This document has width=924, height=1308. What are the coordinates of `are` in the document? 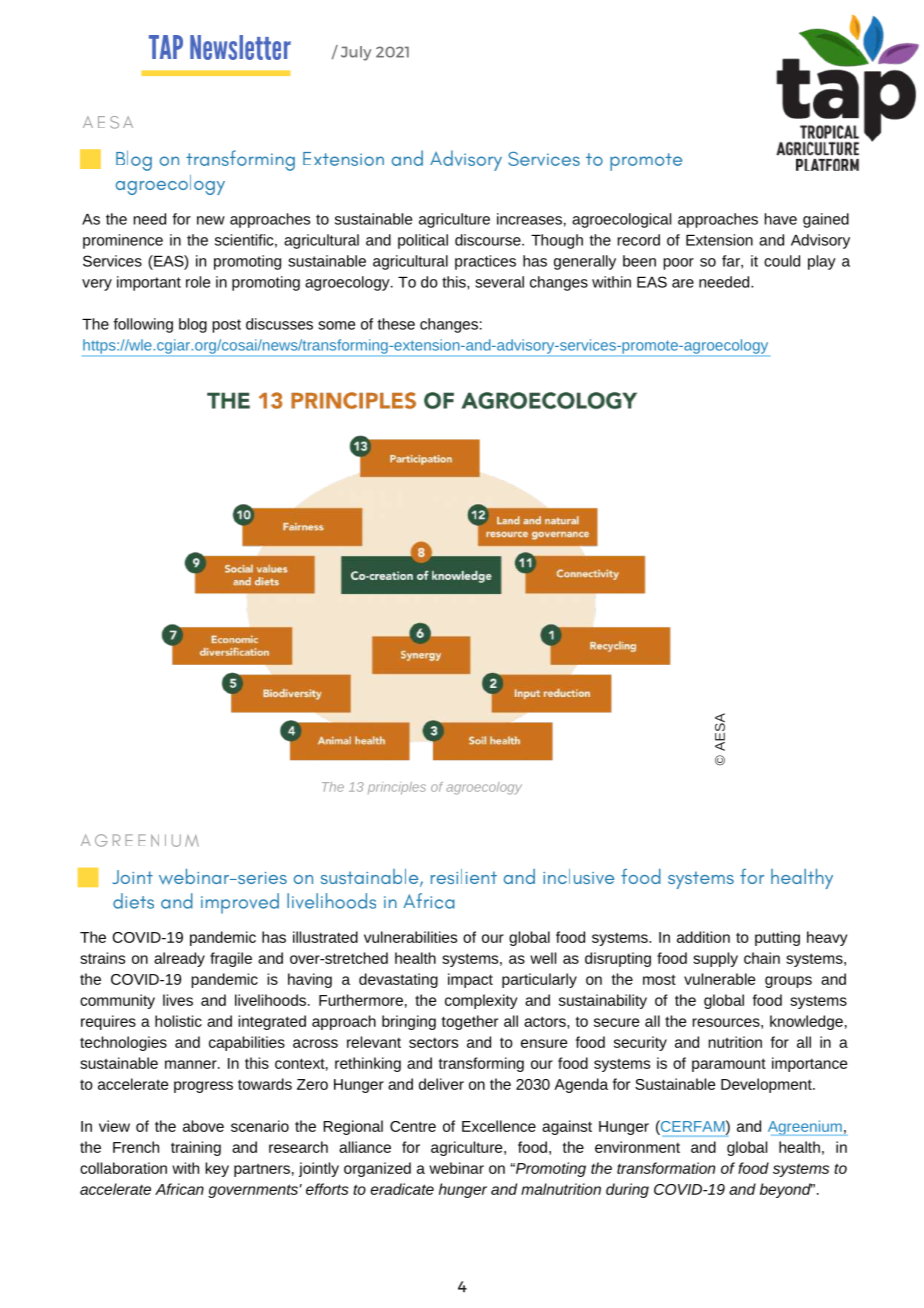 It's located at (683, 283).
